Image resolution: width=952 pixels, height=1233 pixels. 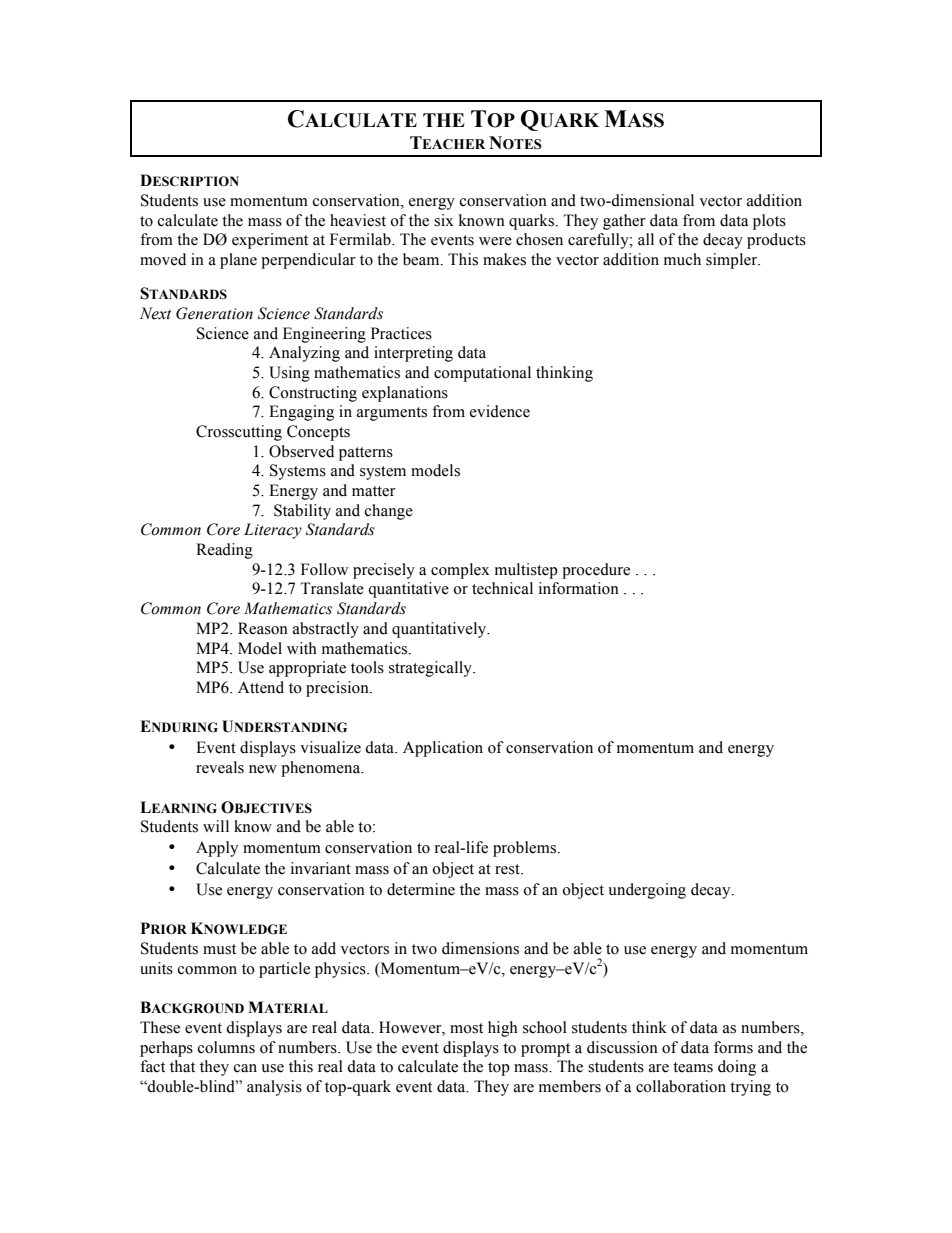 I want to click on procedure, so click(x=596, y=571).
